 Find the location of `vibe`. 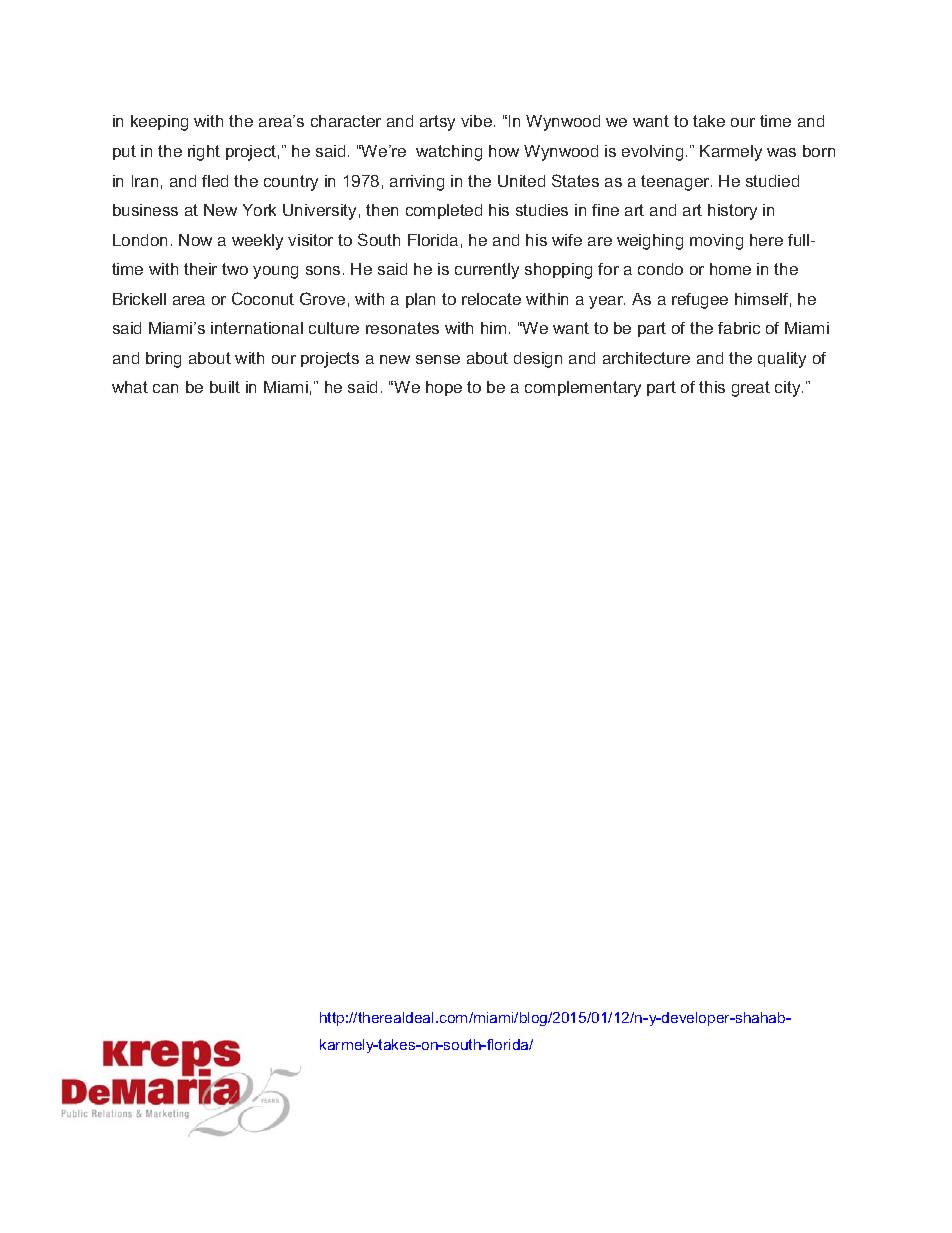

vibe is located at coordinates (476, 121).
